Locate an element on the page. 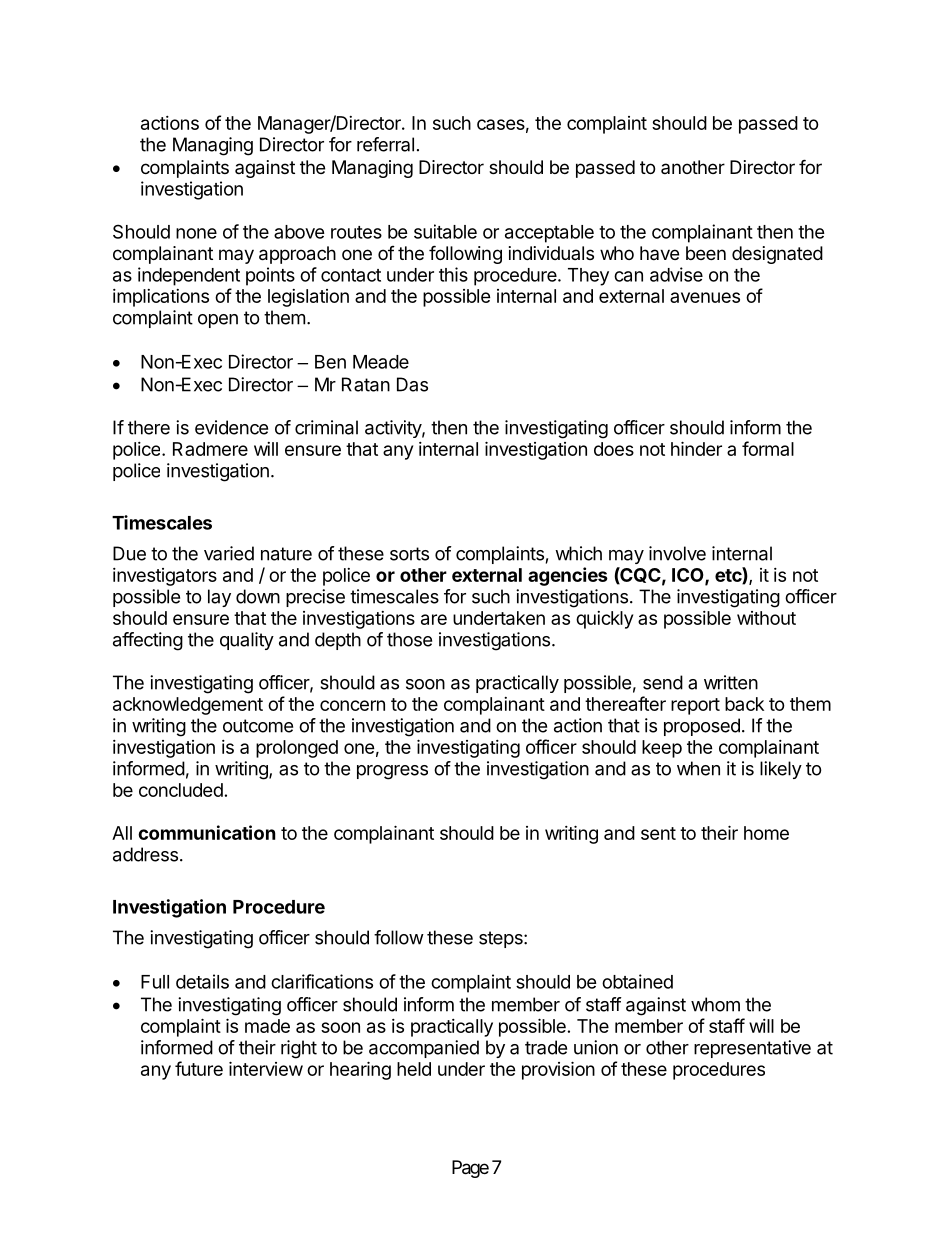 This document has height=1233, width=952. evidence is located at coordinates (231, 427).
